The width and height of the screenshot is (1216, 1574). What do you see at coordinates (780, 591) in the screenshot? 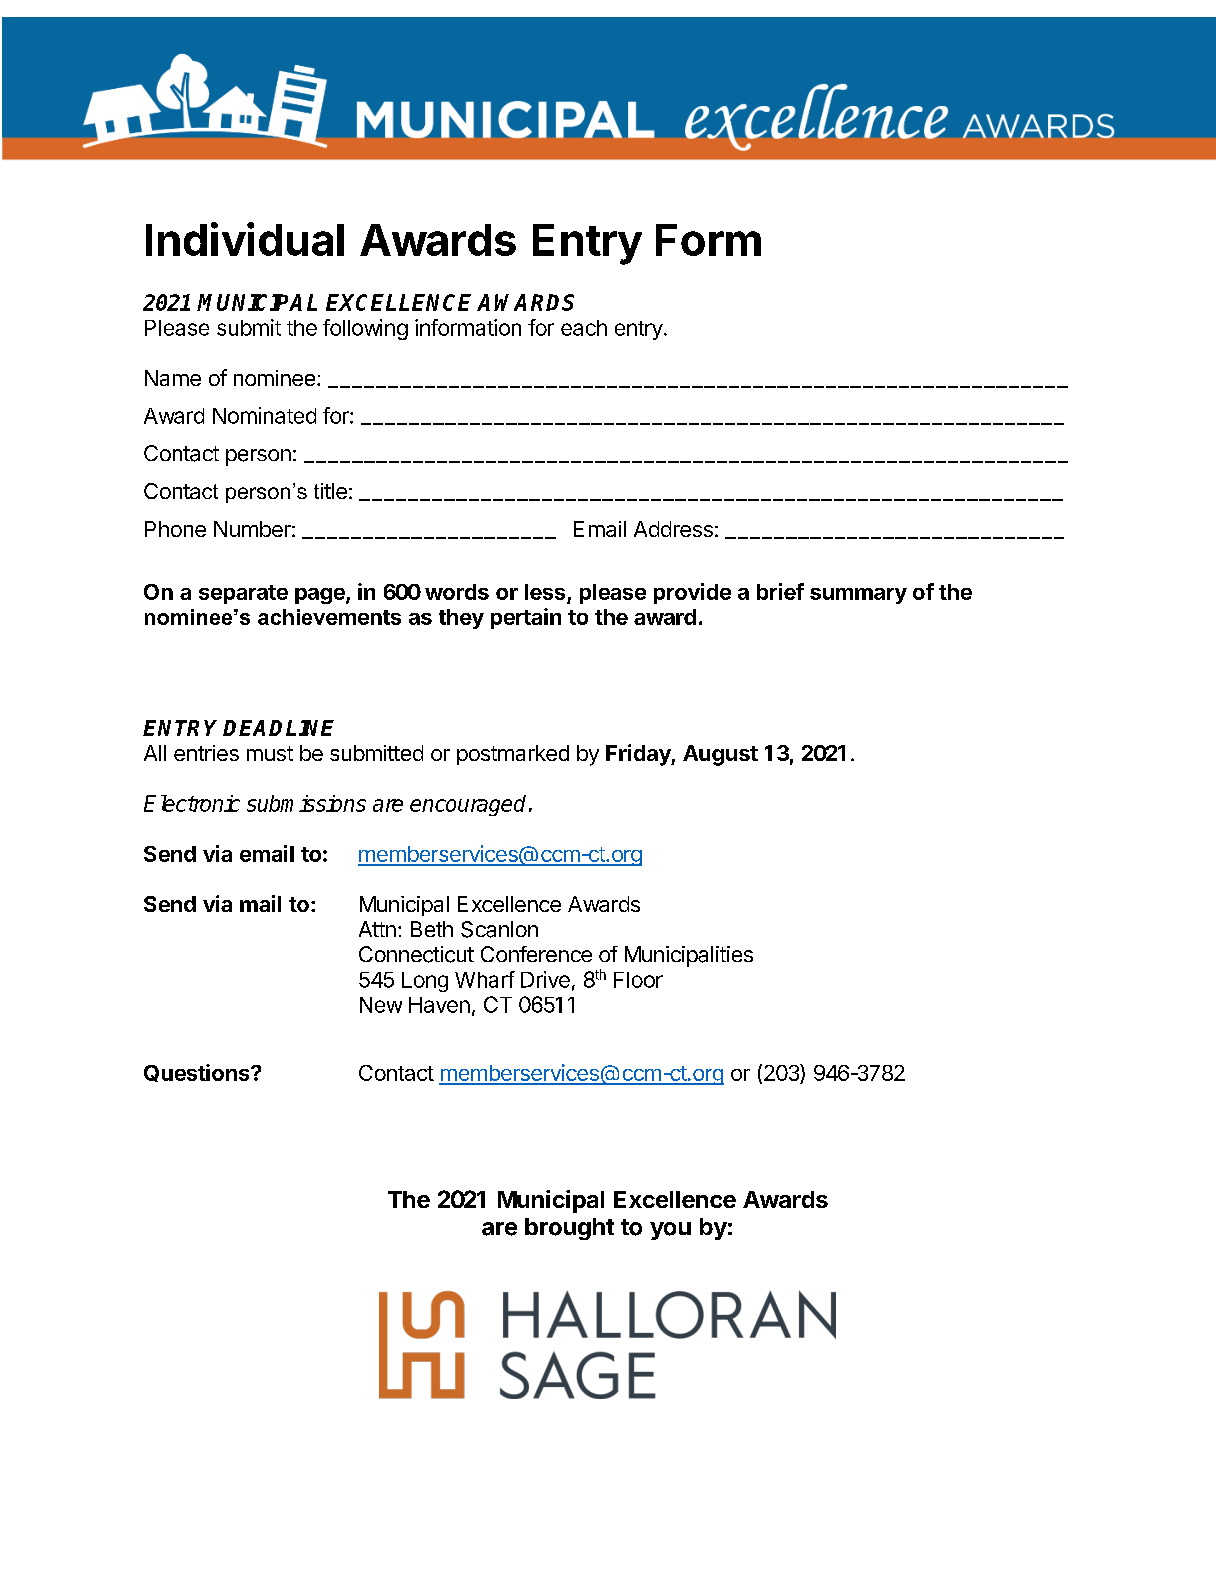
I see `brief` at bounding box center [780, 591].
